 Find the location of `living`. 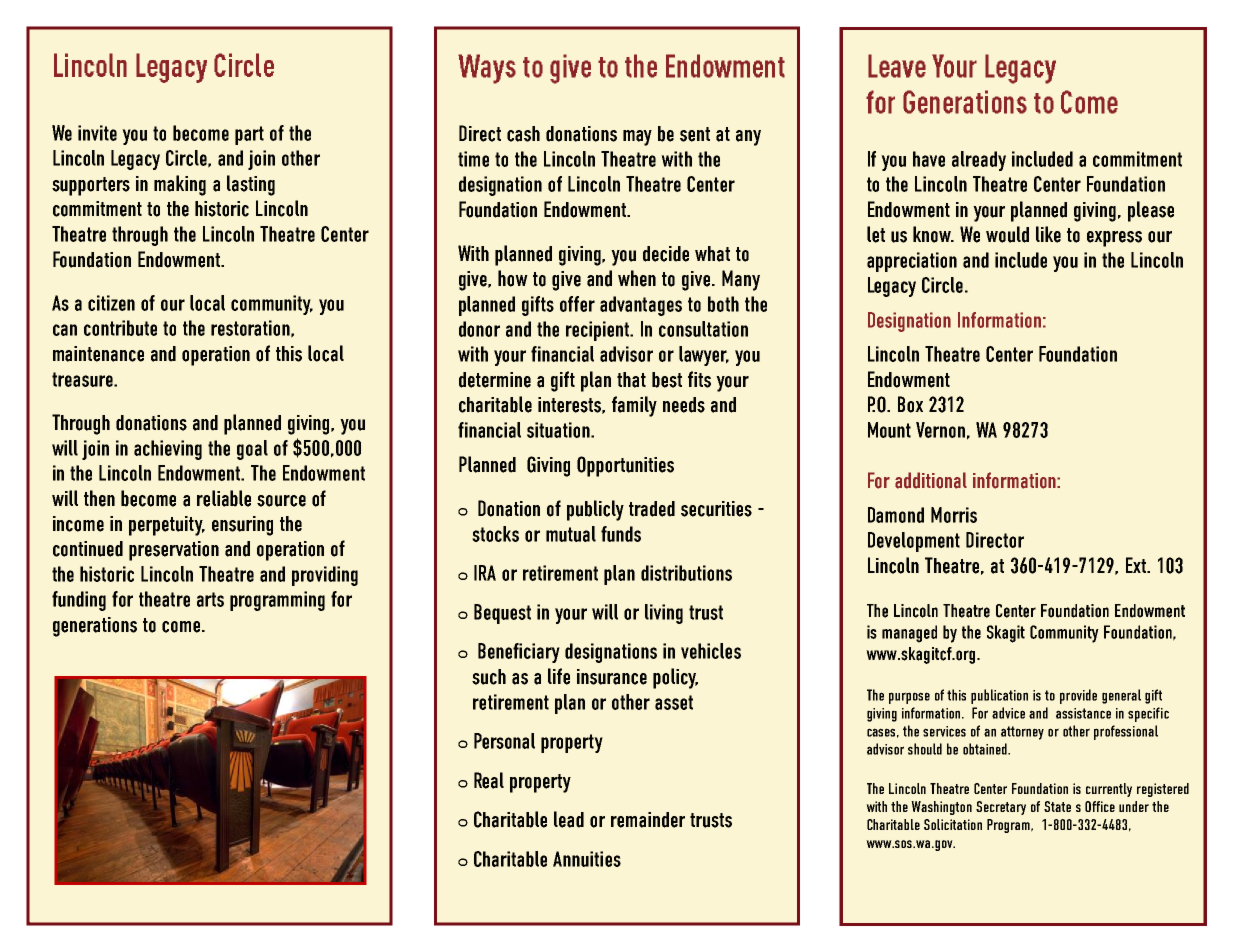

living is located at coordinates (664, 614).
